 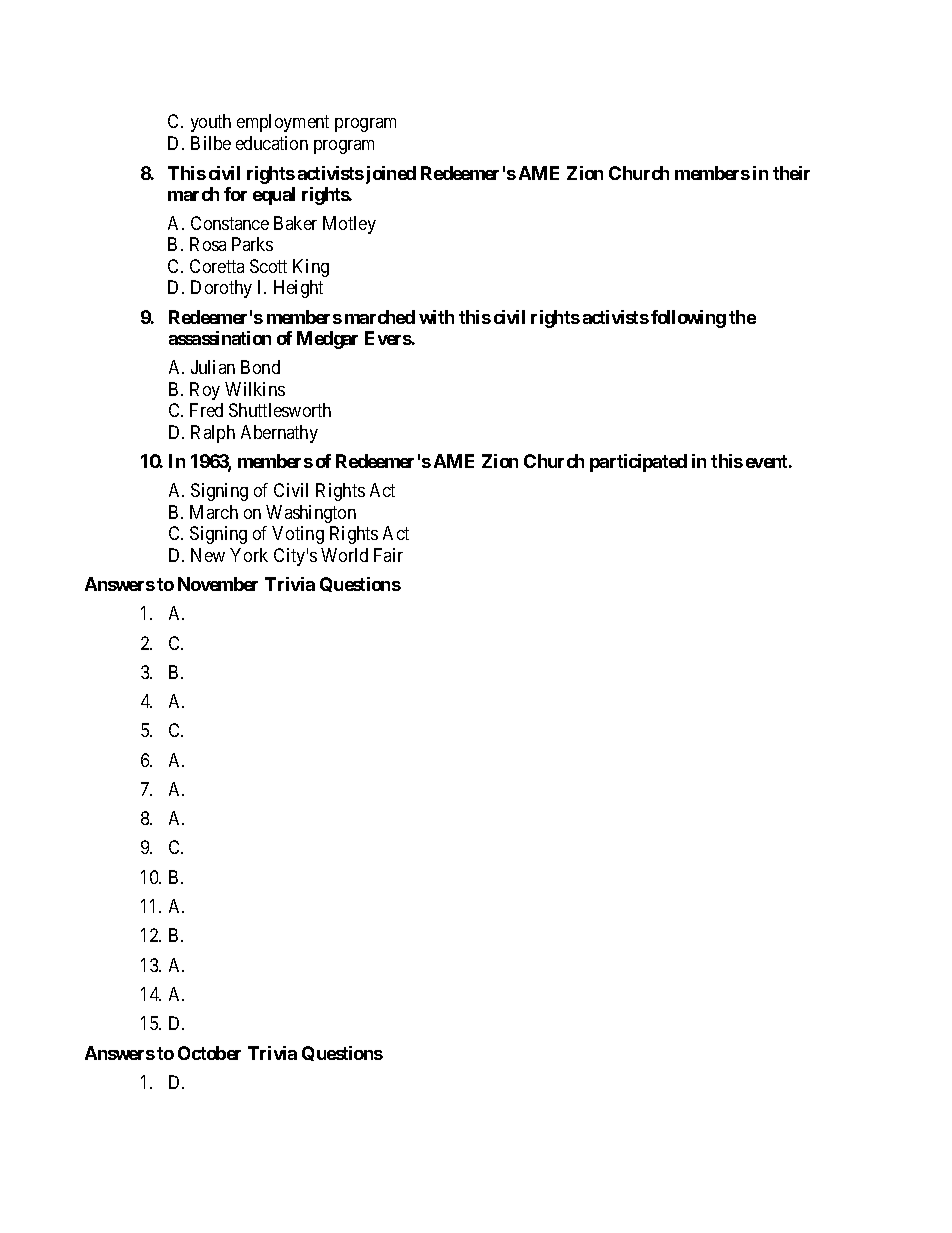 I want to click on education, so click(x=272, y=143).
